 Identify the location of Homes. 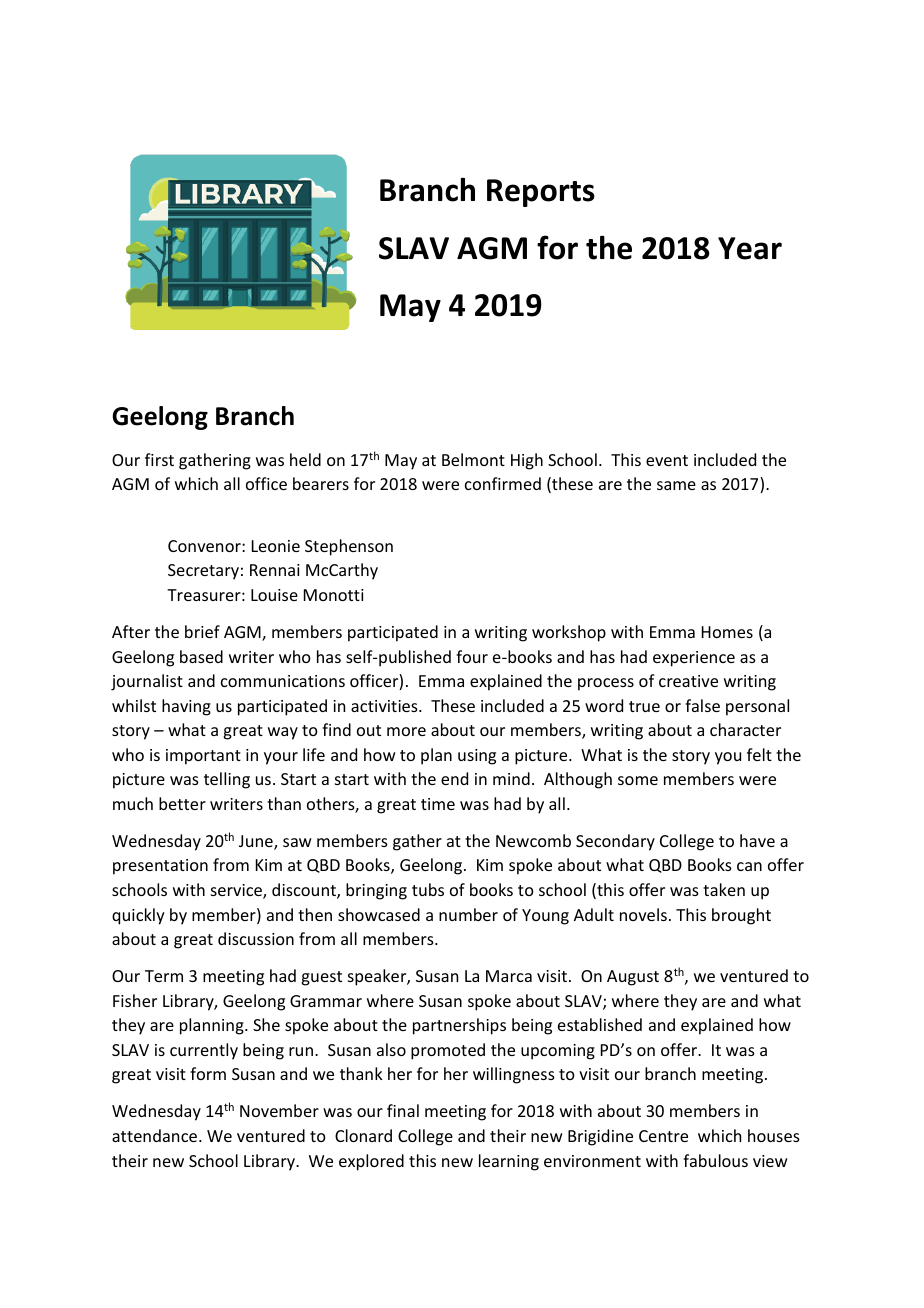
(727, 632).
